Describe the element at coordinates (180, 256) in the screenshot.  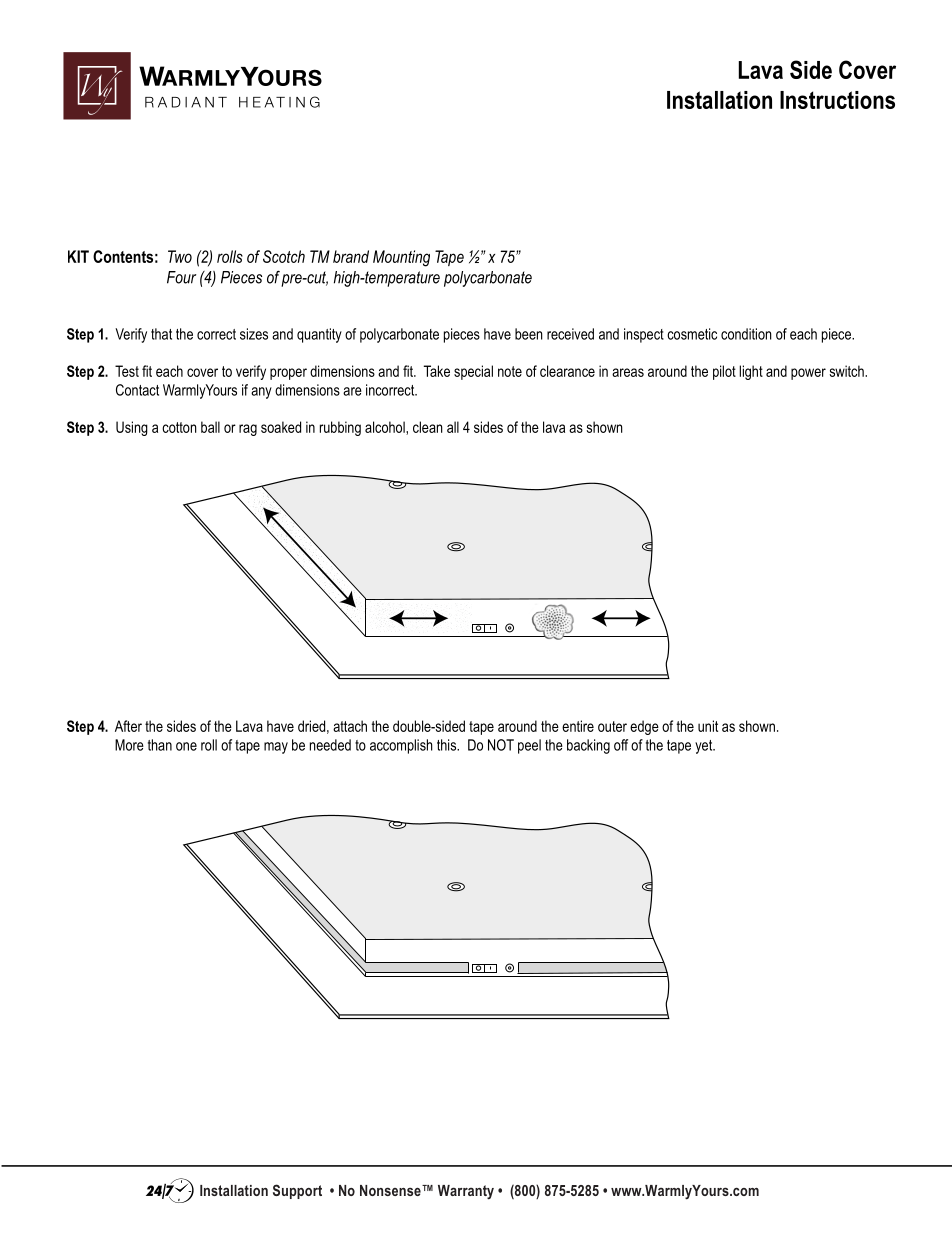
I see `Two` at that location.
